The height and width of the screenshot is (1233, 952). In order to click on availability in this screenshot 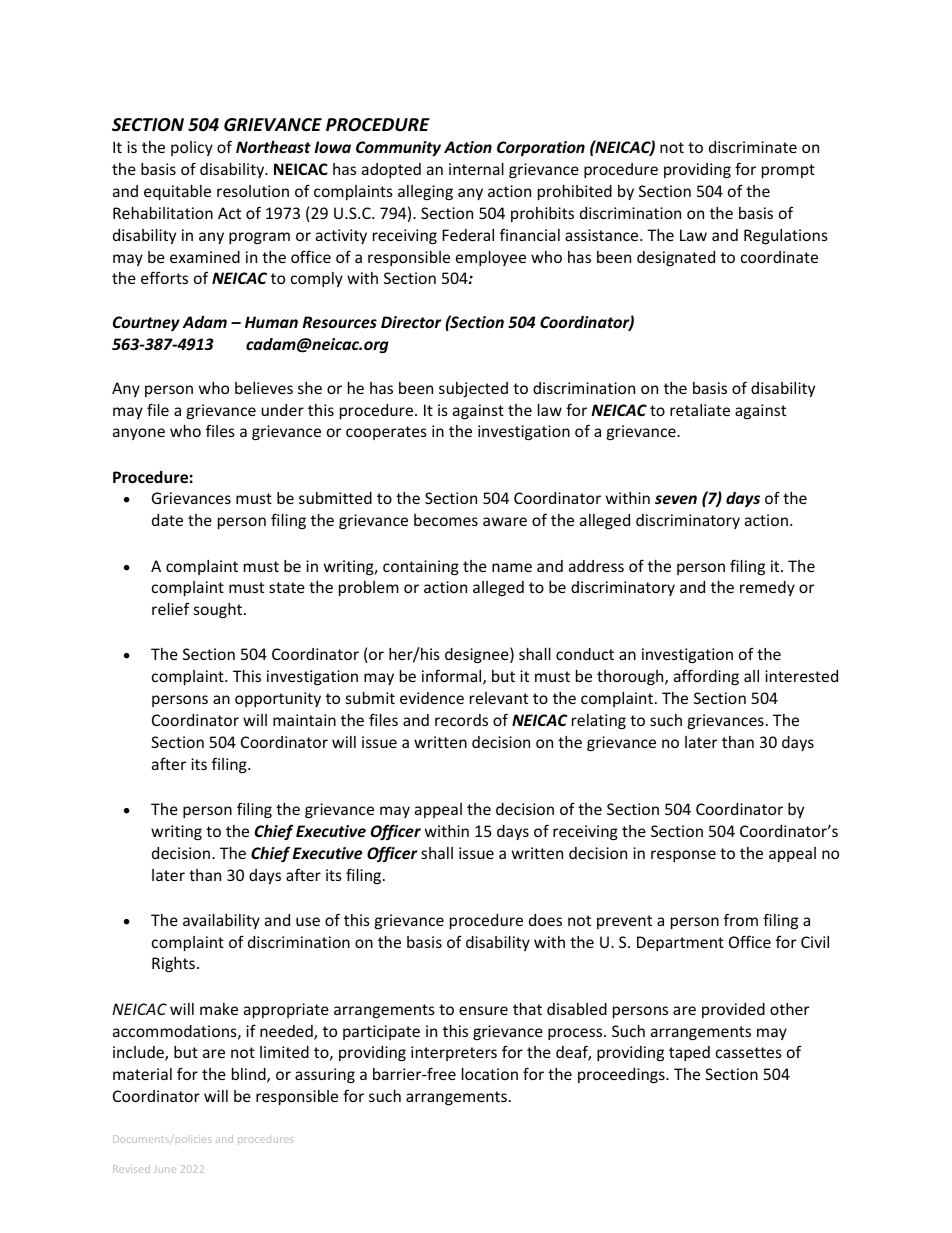, I will do `click(221, 921)`.
